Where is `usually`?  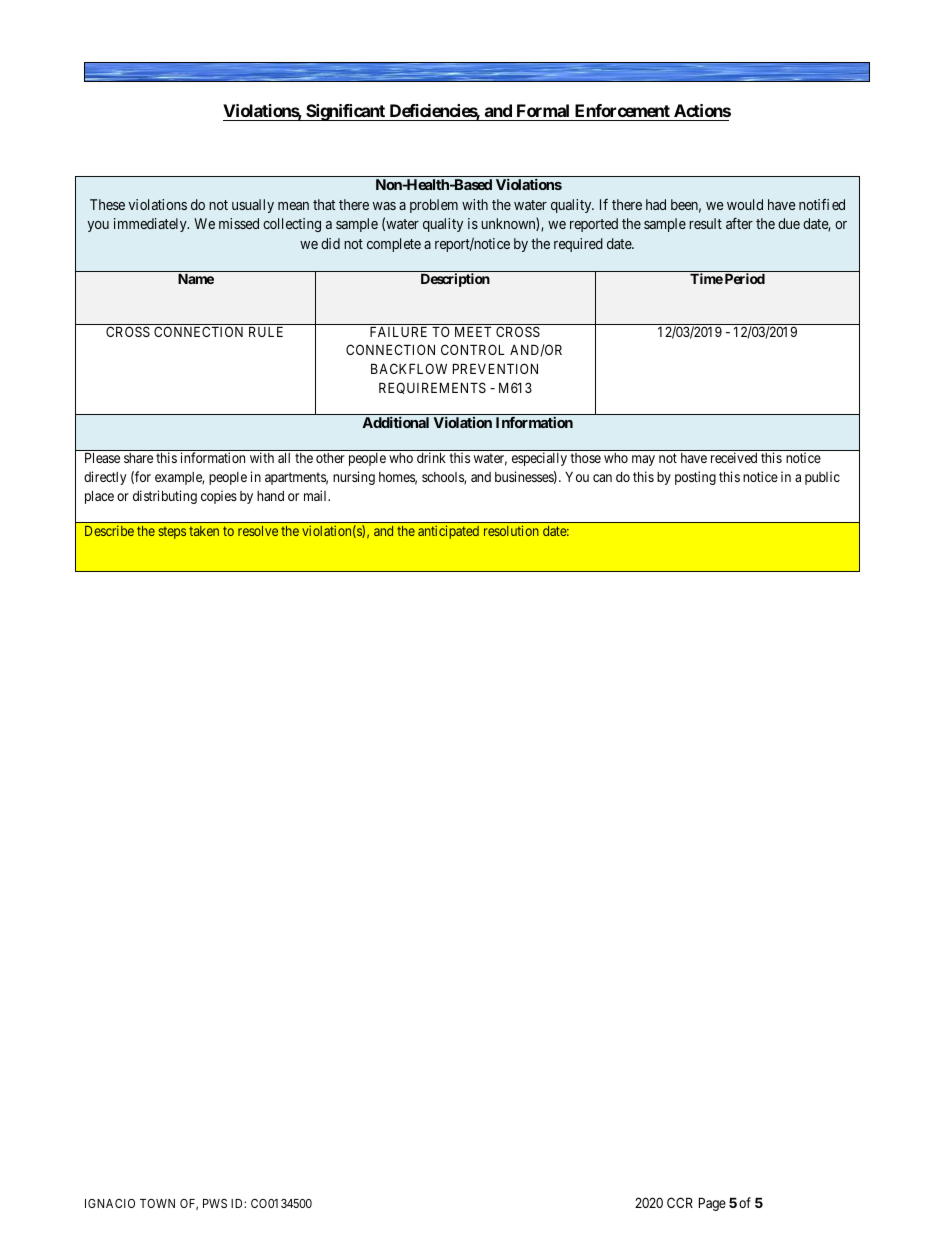
usually is located at coordinates (253, 206).
